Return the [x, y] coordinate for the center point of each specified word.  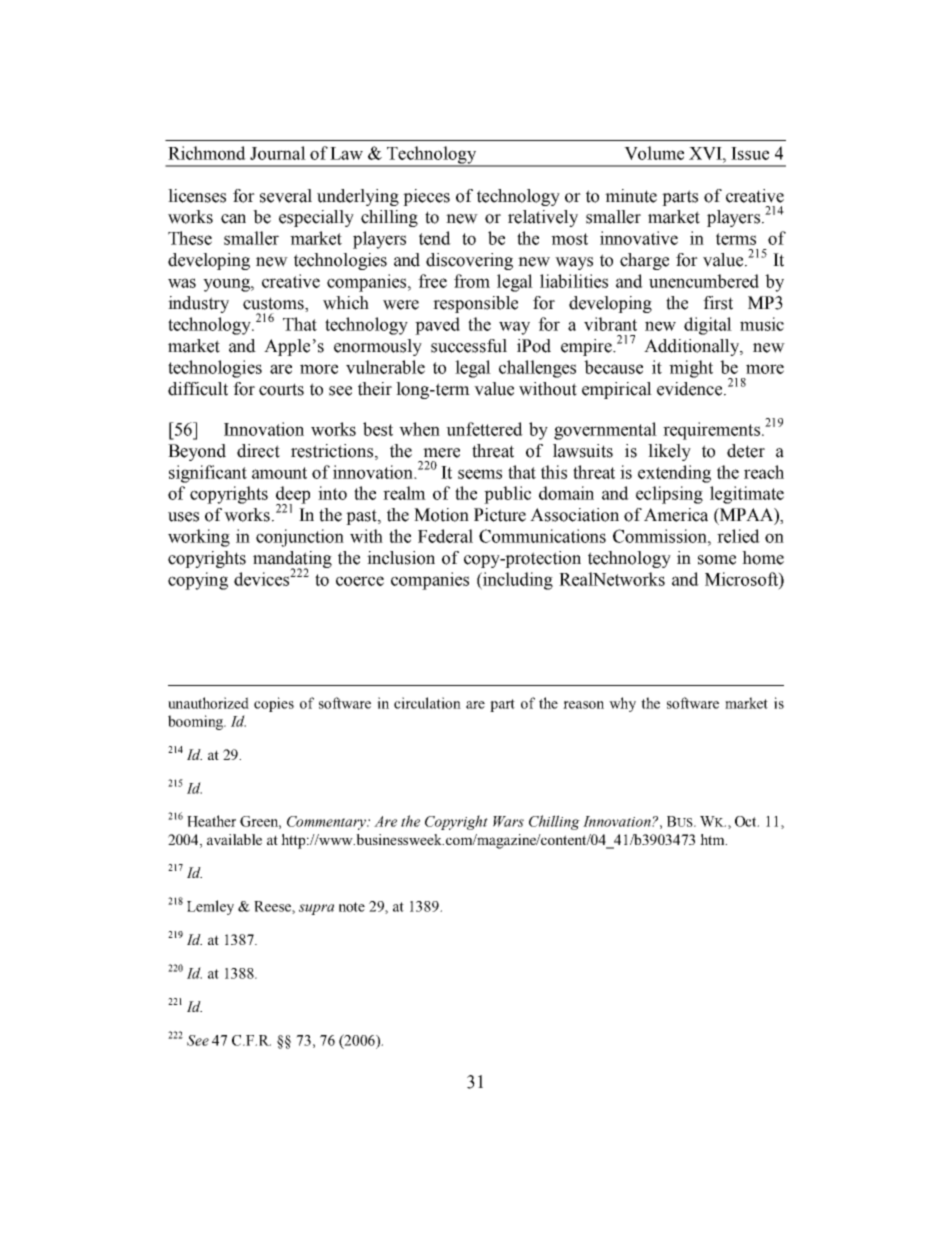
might [691, 369]
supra [316, 909]
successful [469, 346]
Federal [445, 536]
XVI [706, 153]
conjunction [300, 538]
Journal [278, 153]
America [676, 515]
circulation [427, 703]
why [622, 704]
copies [274, 704]
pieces [426, 197]
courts [281, 389]
